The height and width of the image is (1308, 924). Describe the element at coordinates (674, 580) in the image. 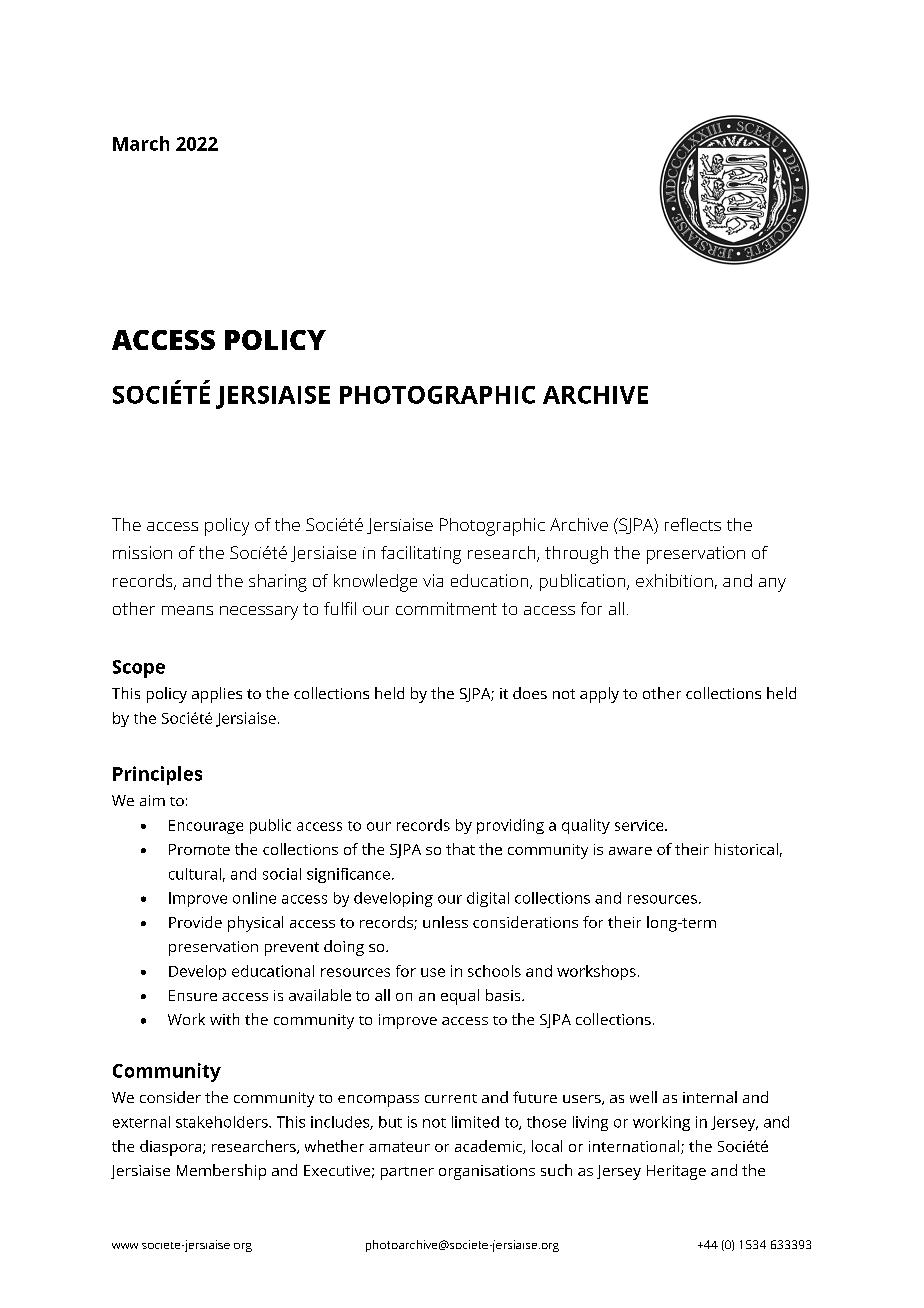

I see `exhibition` at that location.
